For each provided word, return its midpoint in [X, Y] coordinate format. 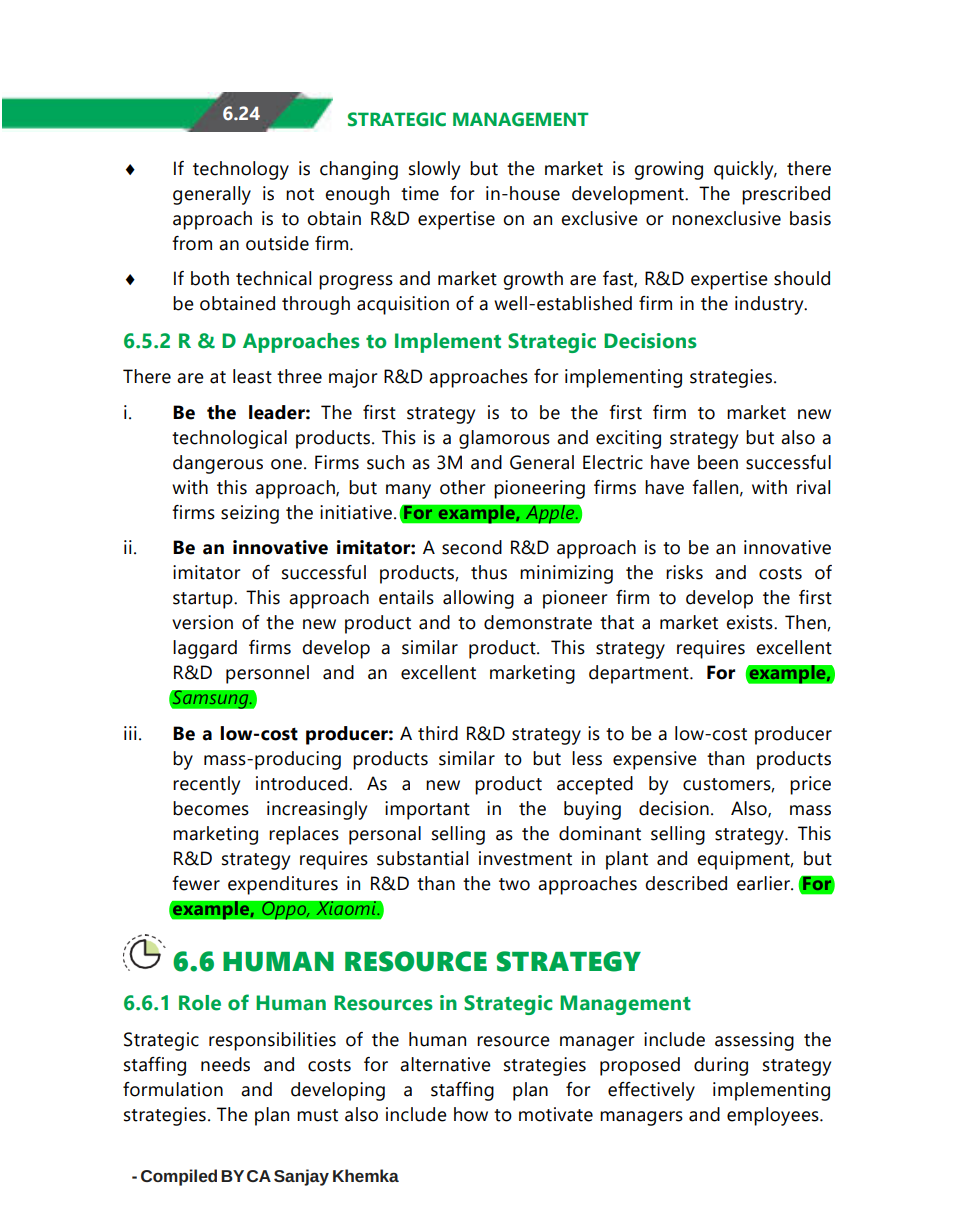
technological [229, 439]
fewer [196, 883]
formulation [173, 1089]
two [514, 884]
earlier [764, 883]
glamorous [504, 439]
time [420, 193]
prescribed [786, 195]
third [438, 733]
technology [241, 170]
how [471, 1114]
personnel [267, 674]
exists [750, 622]
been [718, 462]
